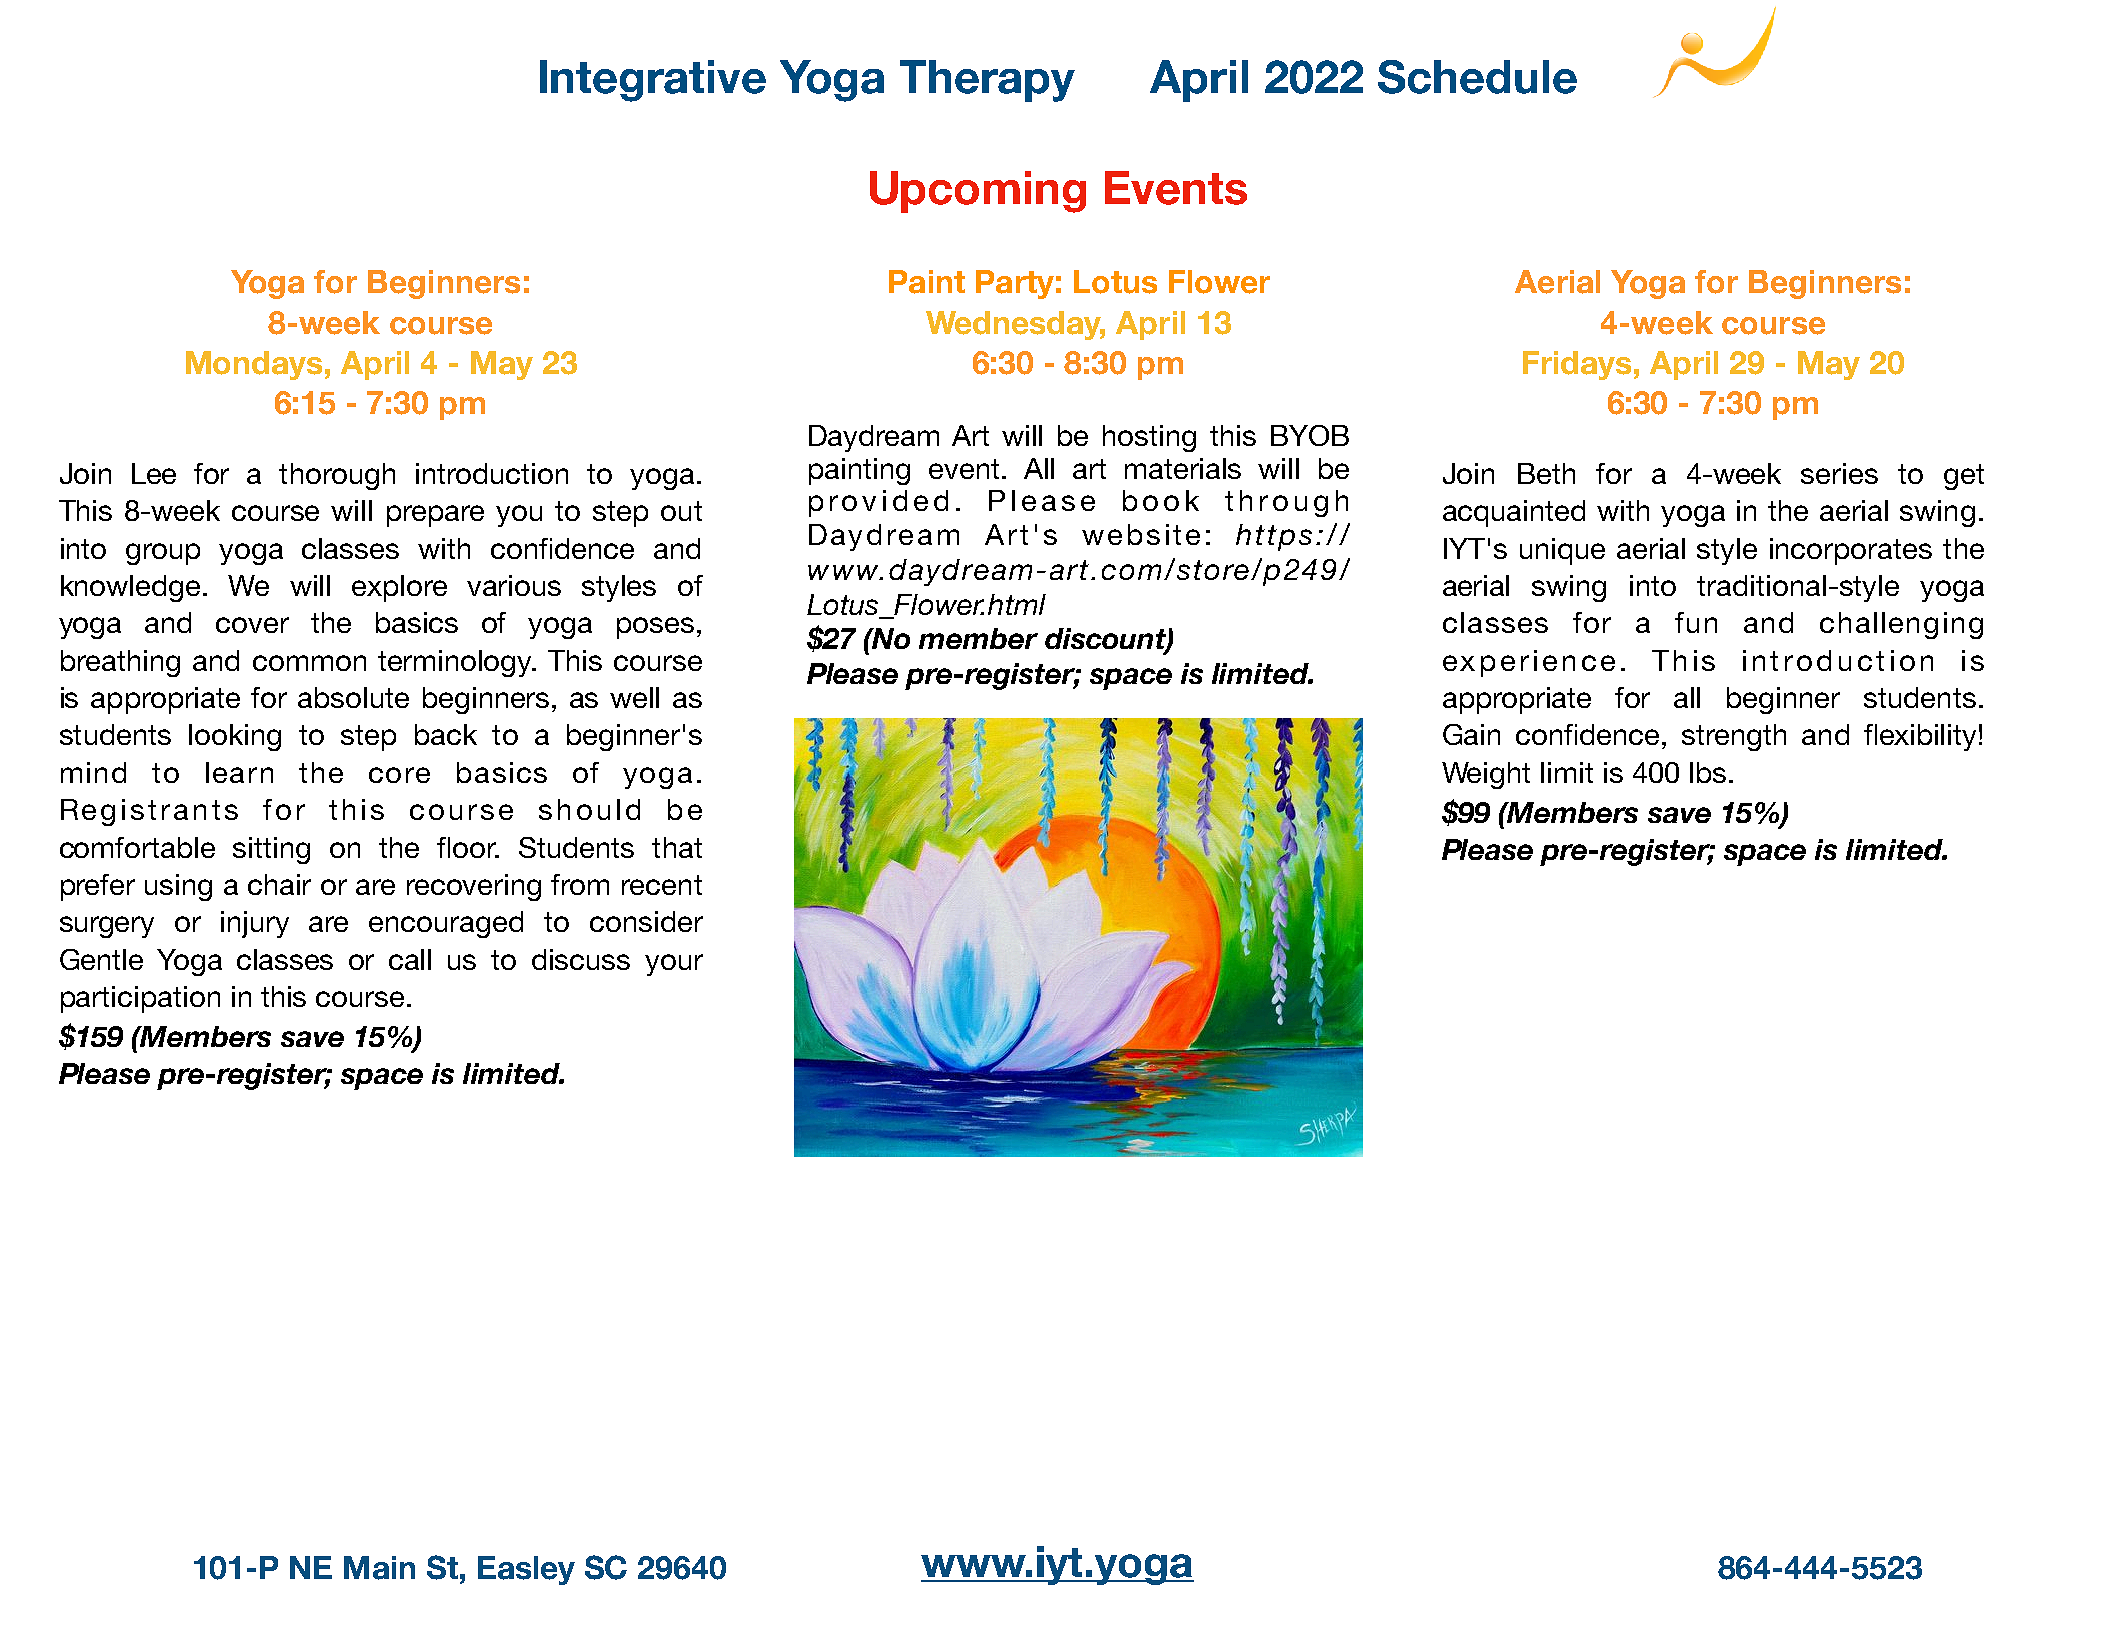 The height and width of the screenshot is (1634, 2115). What do you see at coordinates (1734, 737) in the screenshot?
I see `strength` at bounding box center [1734, 737].
